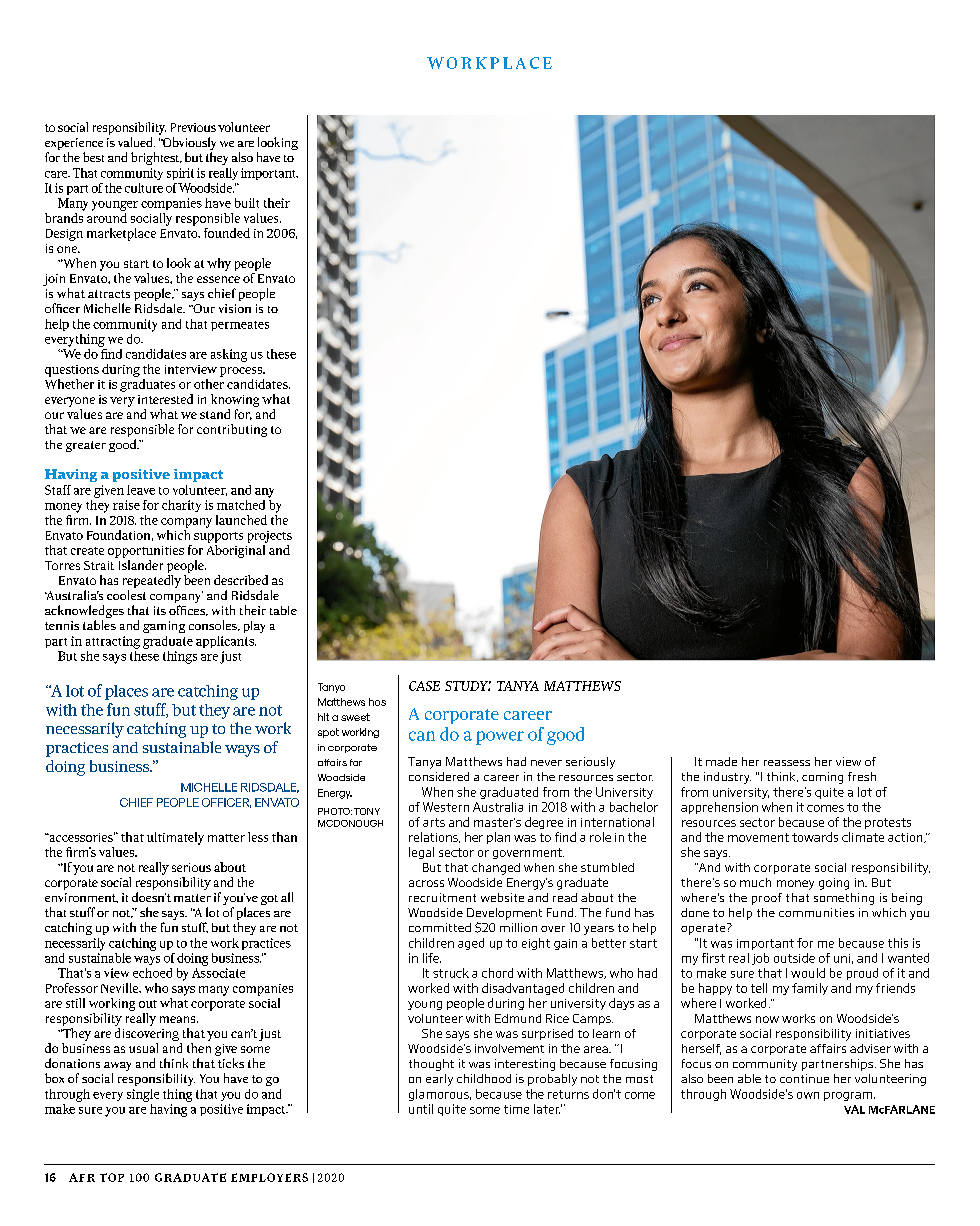 This screenshot has height=1226, width=980. Describe the element at coordinates (270, 537) in the screenshot. I see `projects` at that location.
